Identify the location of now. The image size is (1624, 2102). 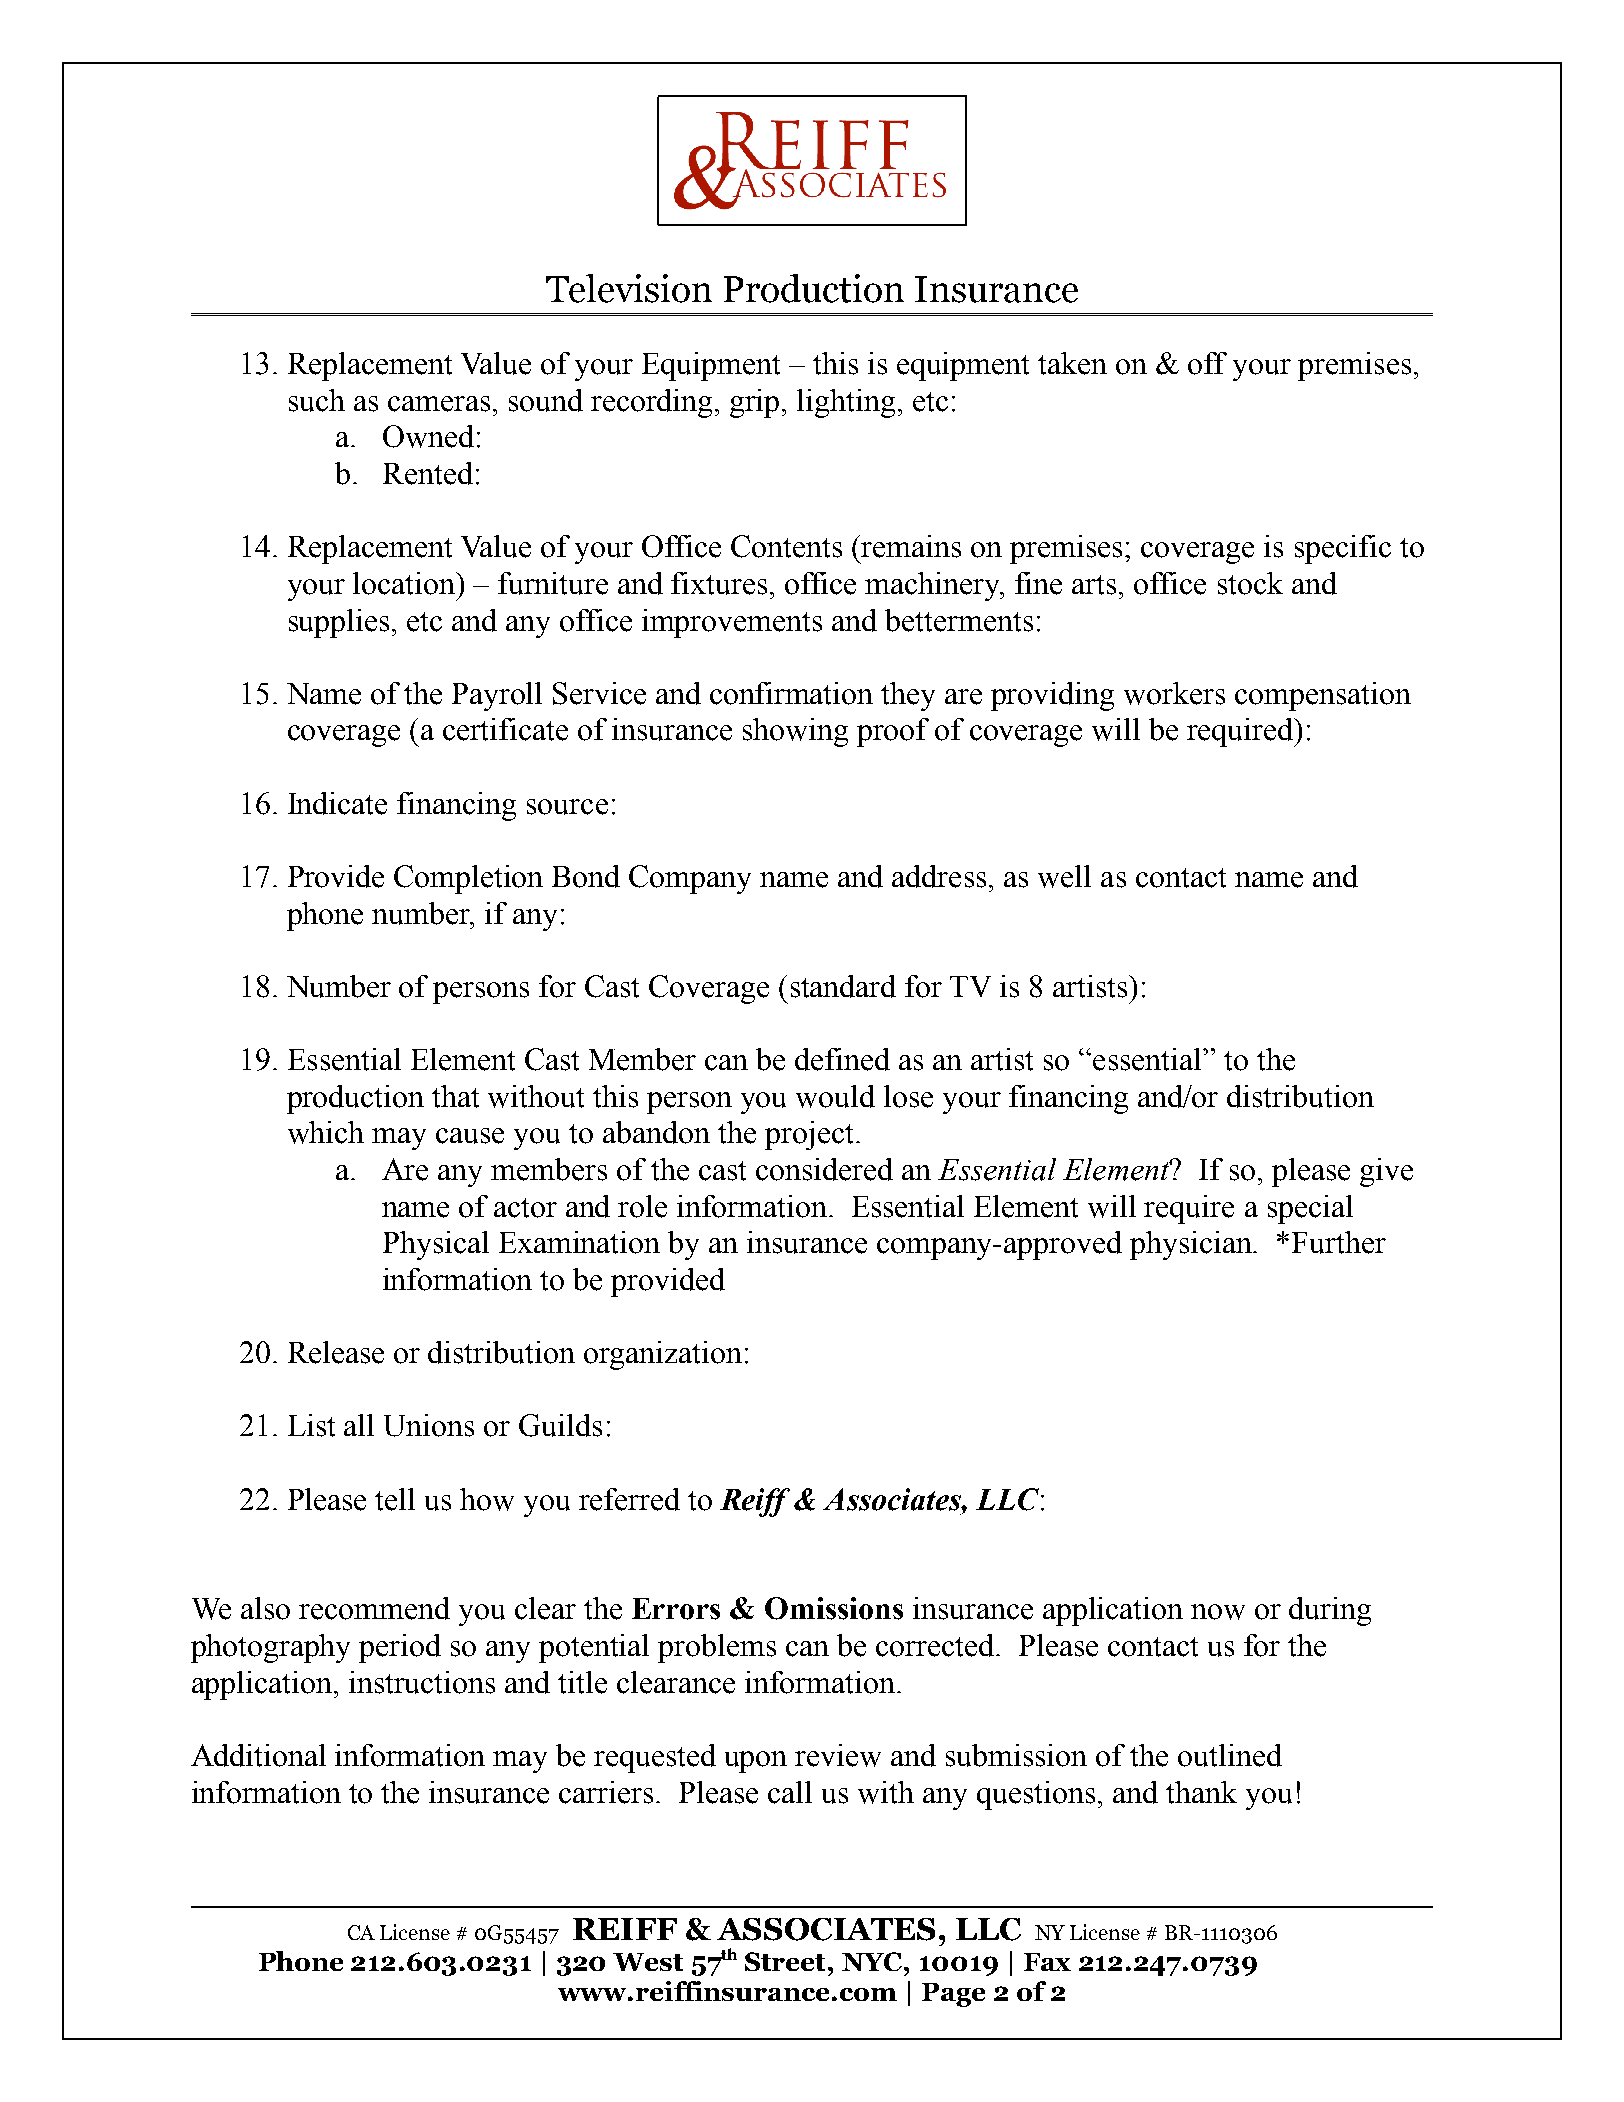
(1218, 1612).
